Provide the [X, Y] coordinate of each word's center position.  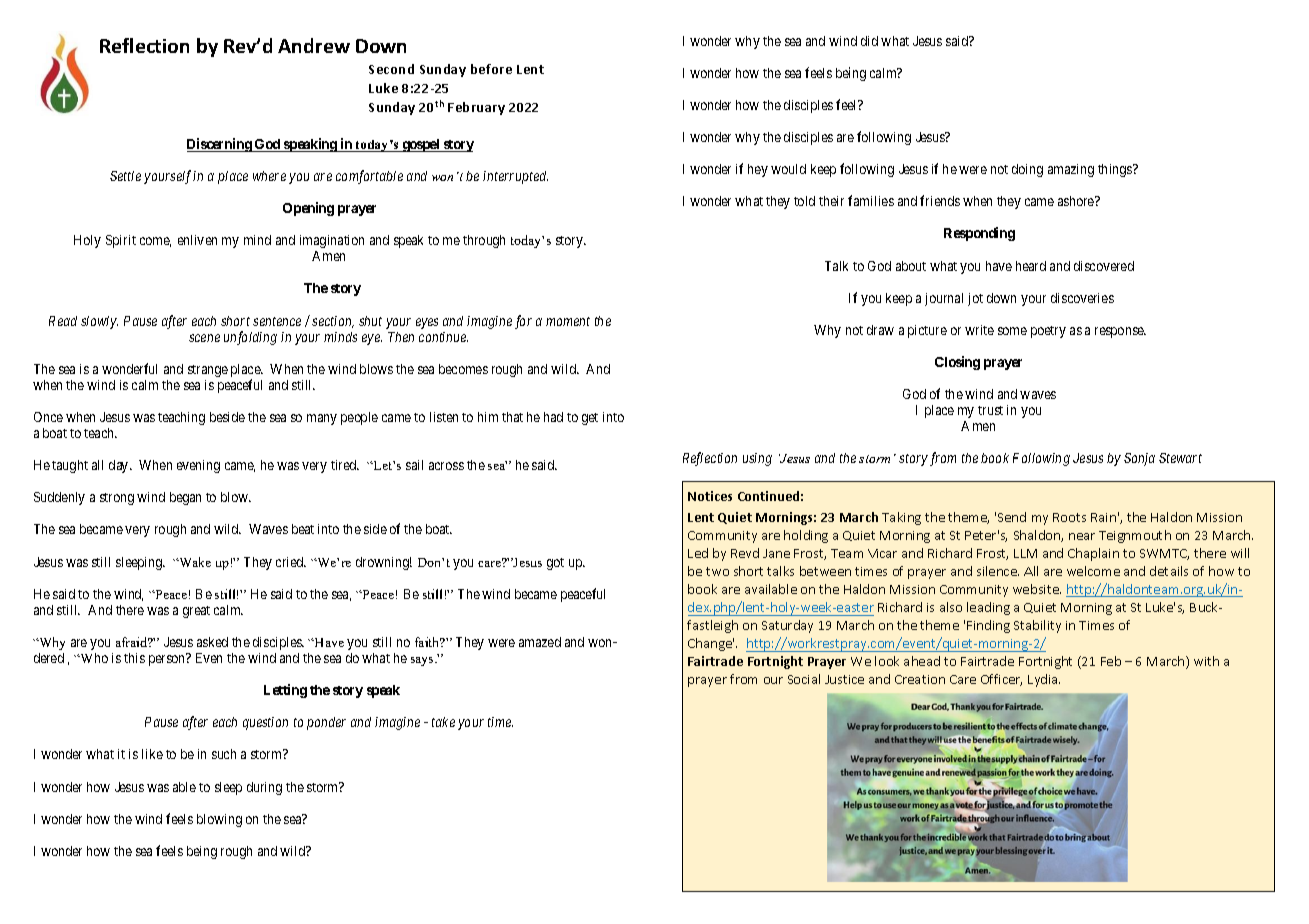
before [491, 69]
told [804, 201]
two [717, 571]
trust [990, 410]
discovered [1104, 266]
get [590, 419]
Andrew [314, 45]
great [196, 612]
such [224, 754]
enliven [197, 240]
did [869, 41]
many [322, 419]
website [1037, 589]
